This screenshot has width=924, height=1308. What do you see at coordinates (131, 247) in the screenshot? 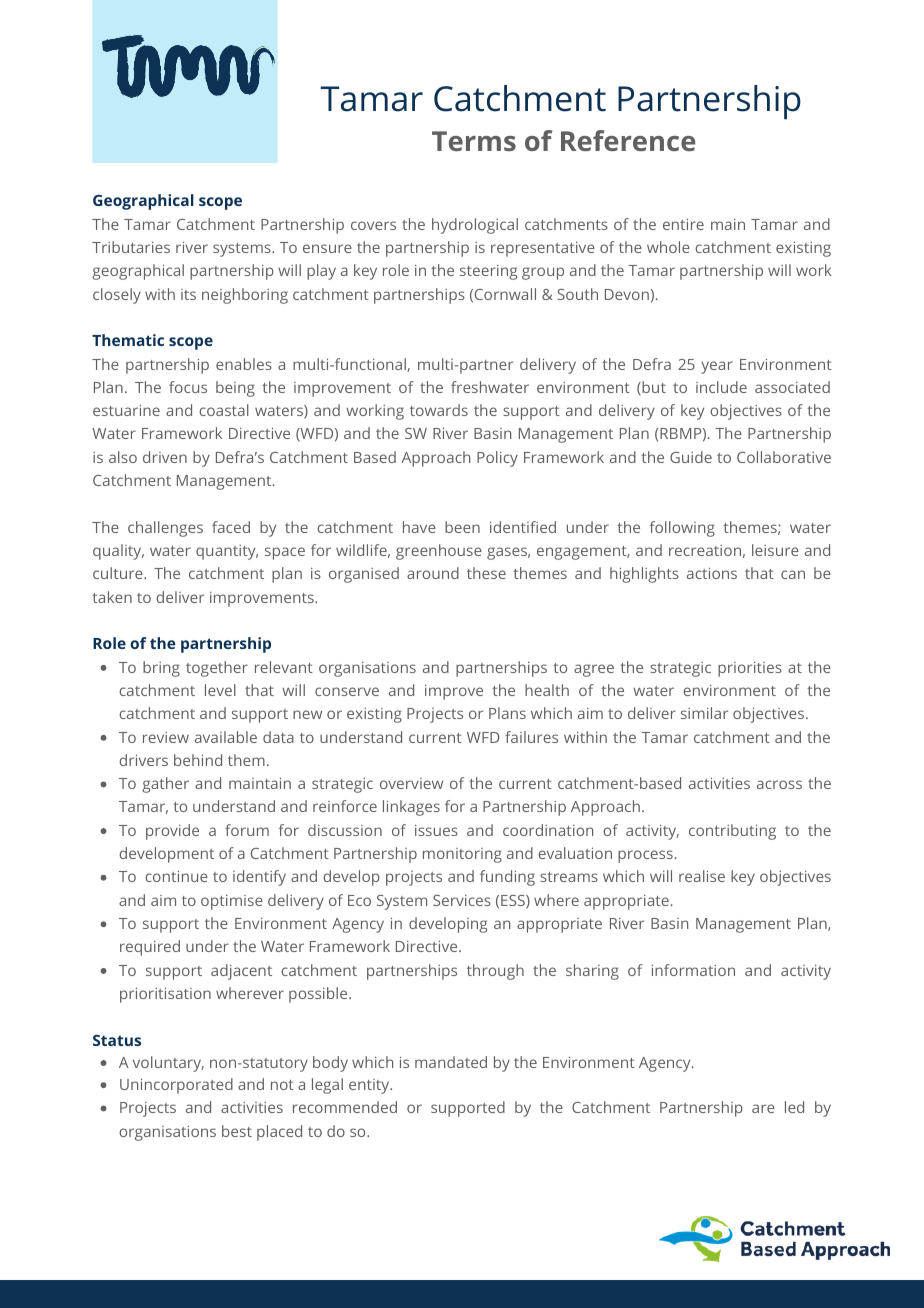
I see `Tributaries` at bounding box center [131, 247].
